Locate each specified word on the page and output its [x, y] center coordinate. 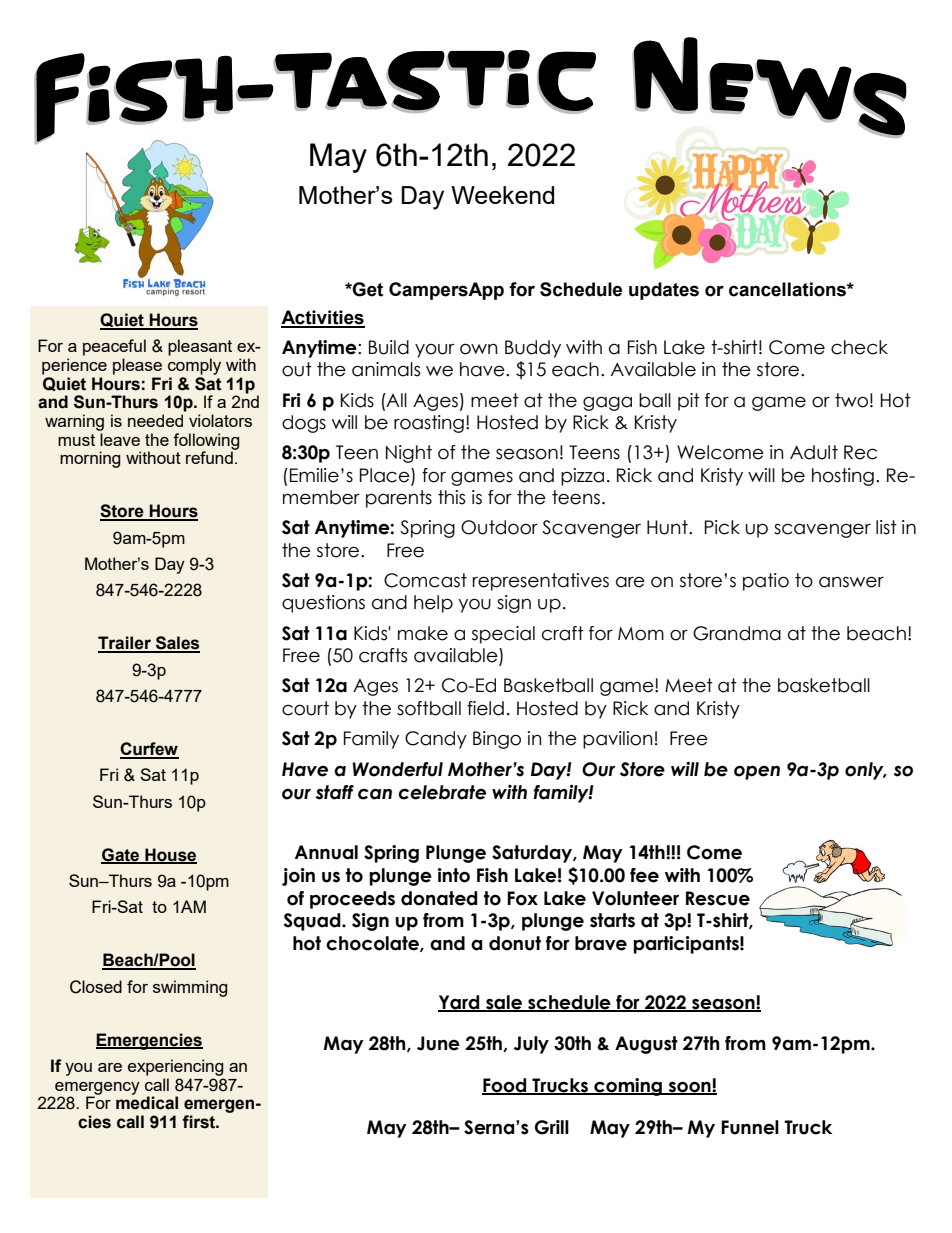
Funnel [750, 1127]
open [757, 772]
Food [505, 1086]
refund [210, 456]
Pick [722, 527]
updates [664, 291]
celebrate [442, 792]
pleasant [200, 347]
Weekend [502, 195]
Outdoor [499, 527]
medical [147, 1102]
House [170, 855]
